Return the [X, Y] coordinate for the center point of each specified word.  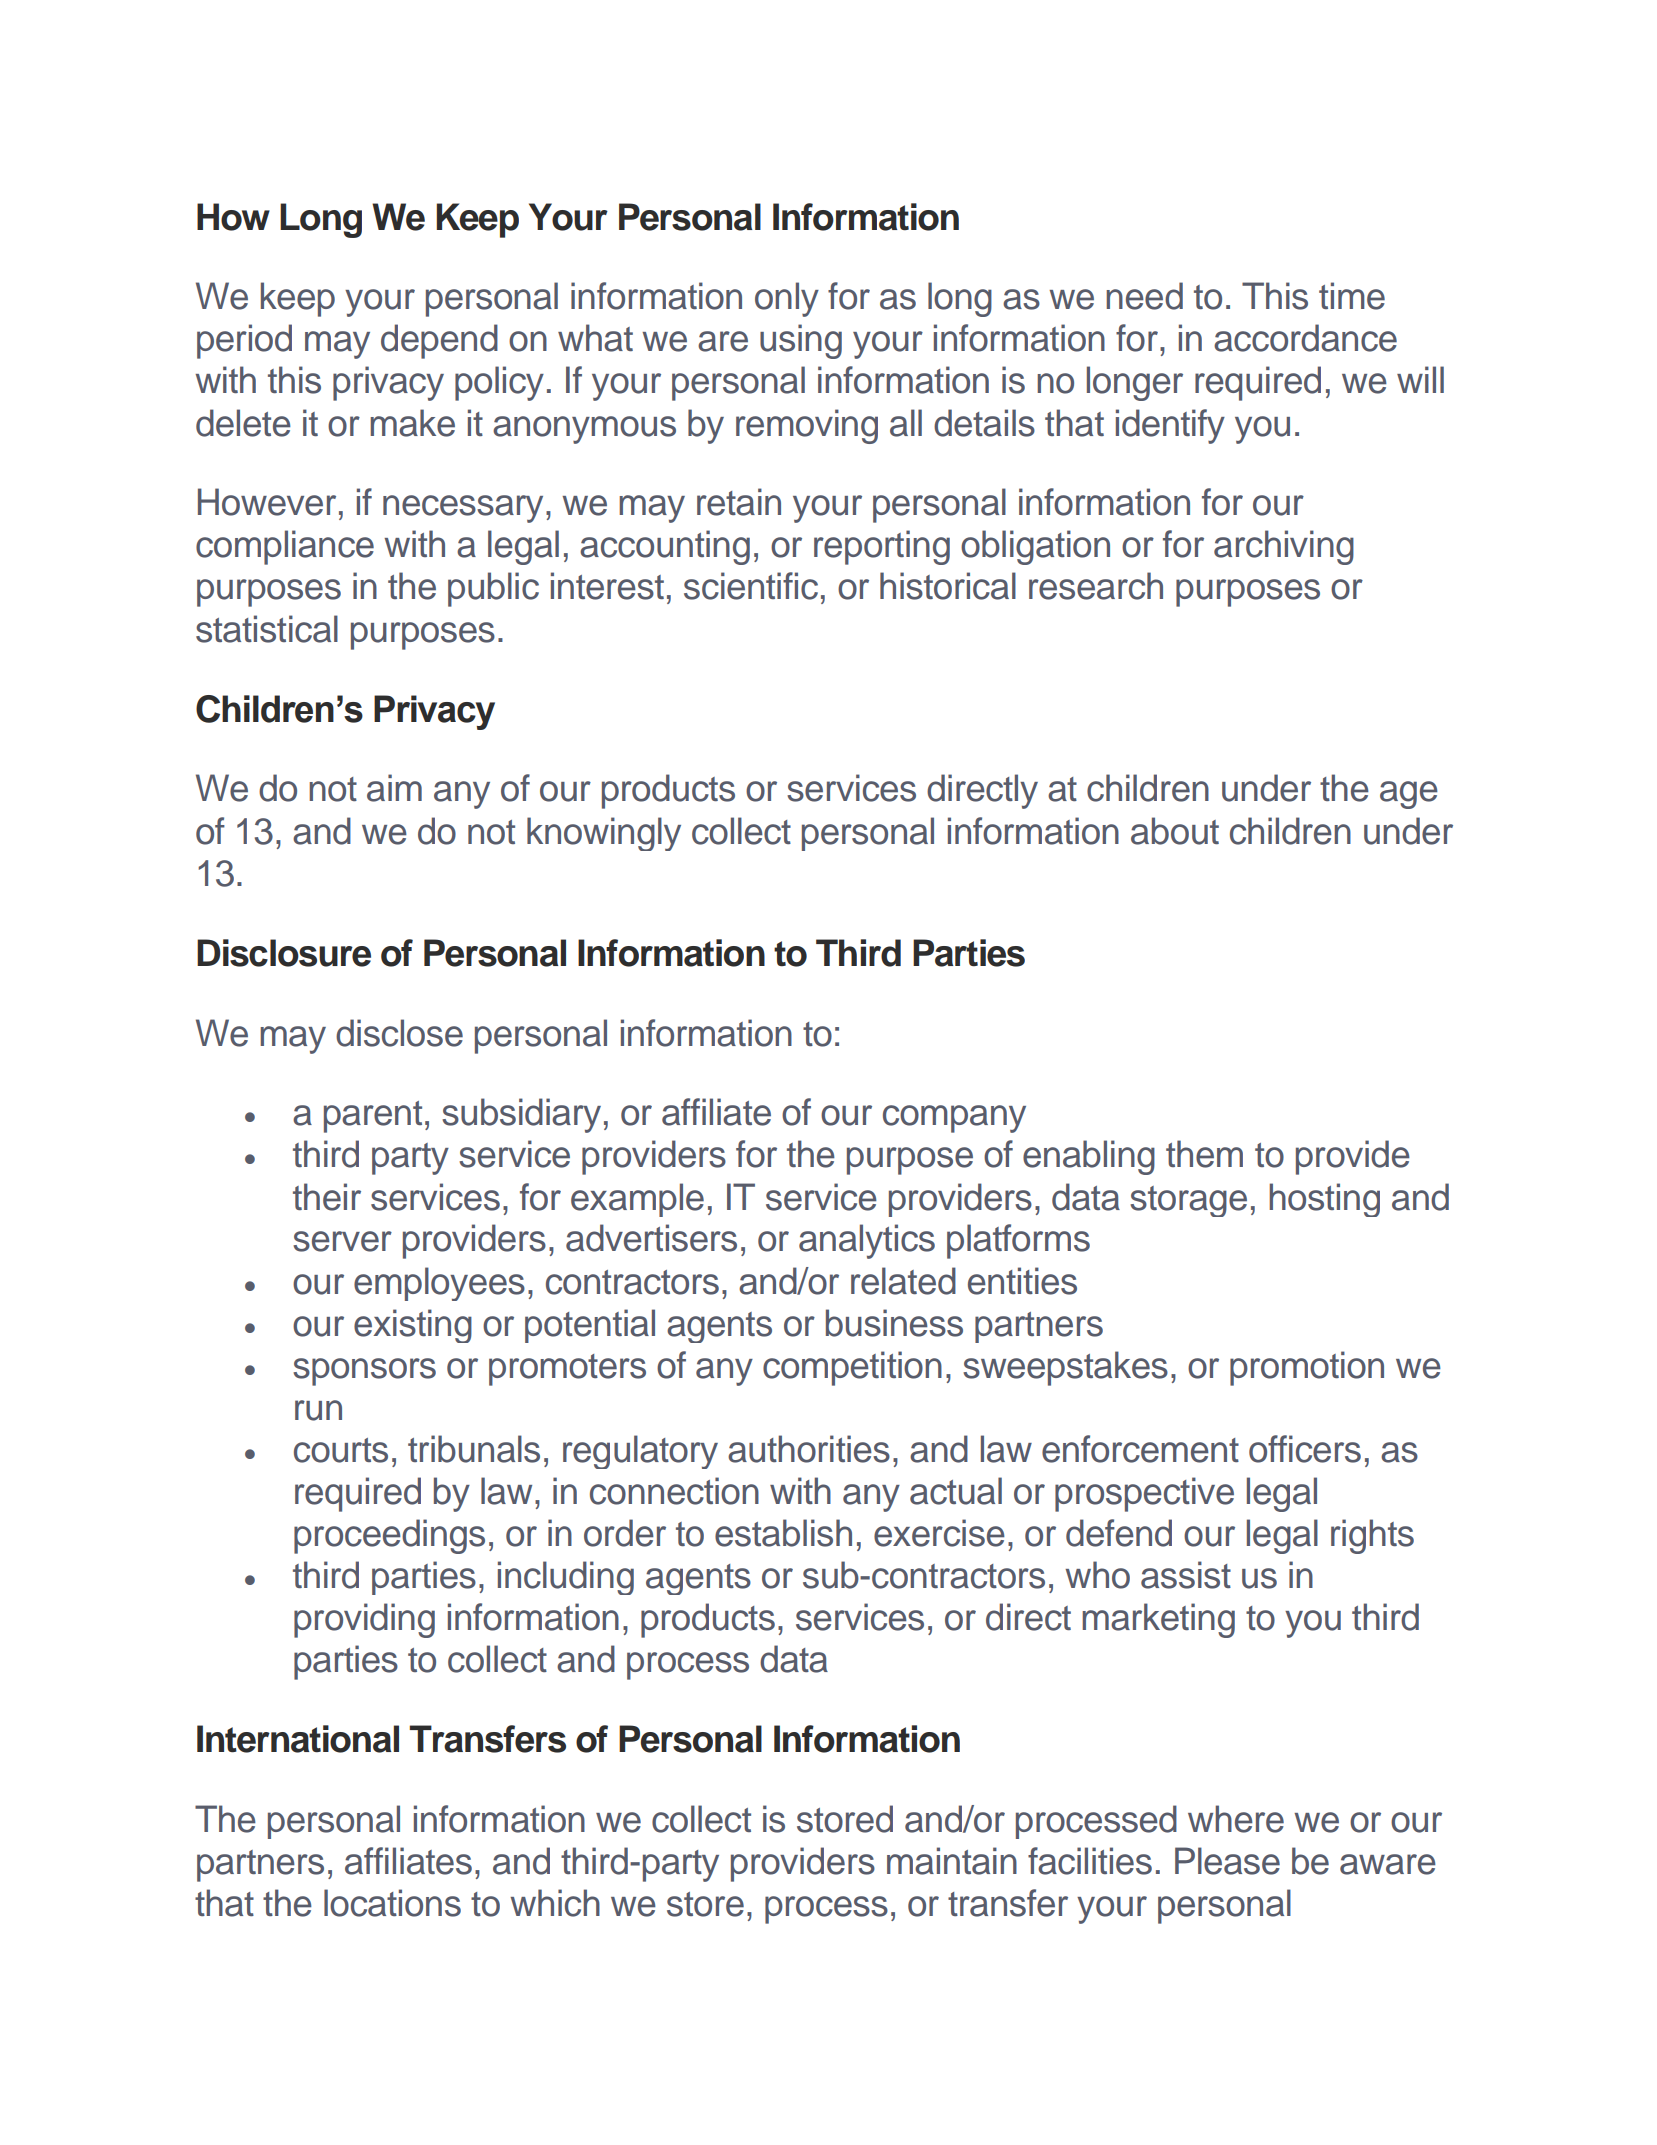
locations [392, 1903]
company [954, 1119]
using [801, 341]
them [1204, 1154]
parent [373, 1117]
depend [439, 341]
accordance [1305, 338]
